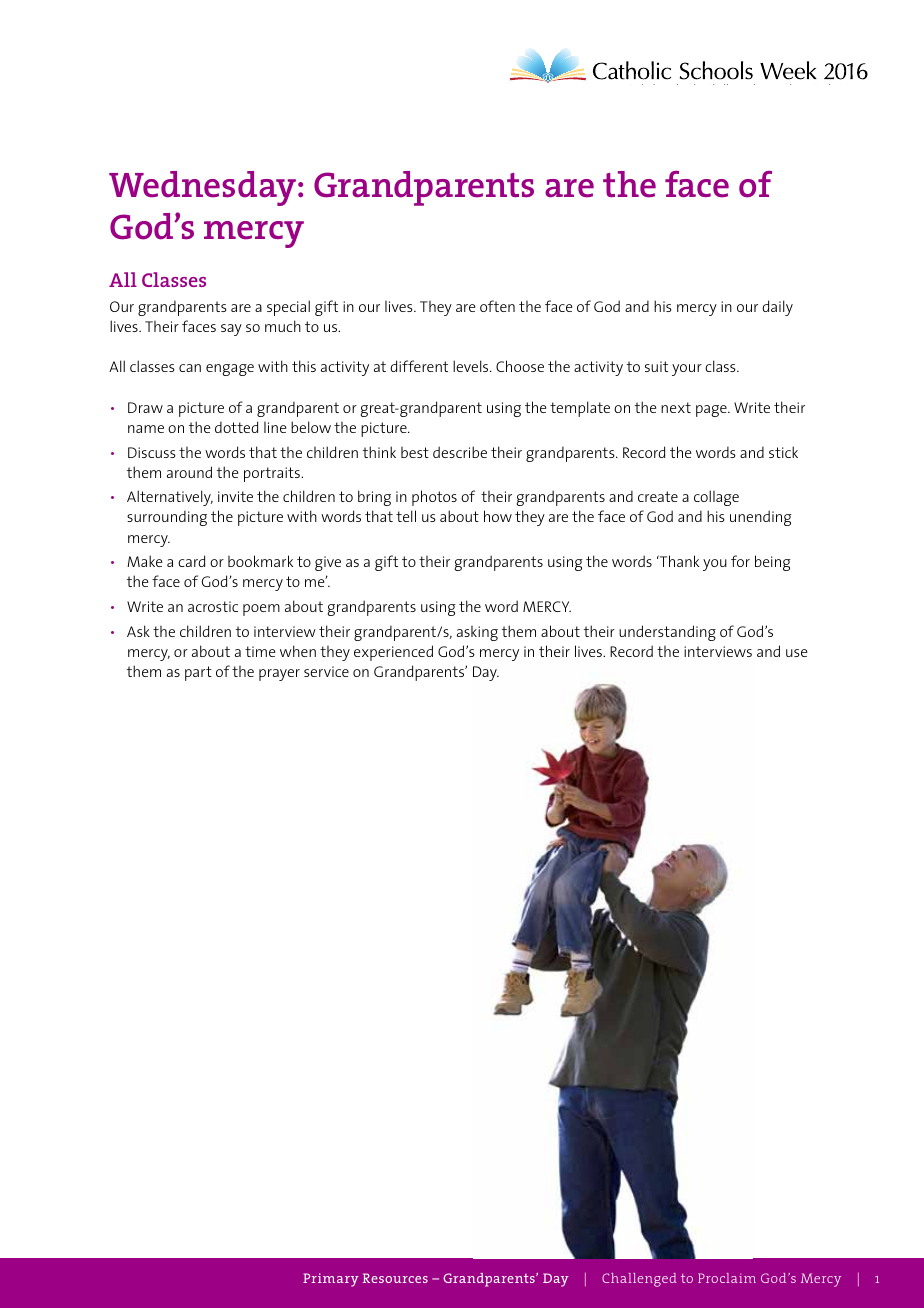 This image has height=1308, width=924. What do you see at coordinates (777, 308) in the image?
I see `daily` at bounding box center [777, 308].
